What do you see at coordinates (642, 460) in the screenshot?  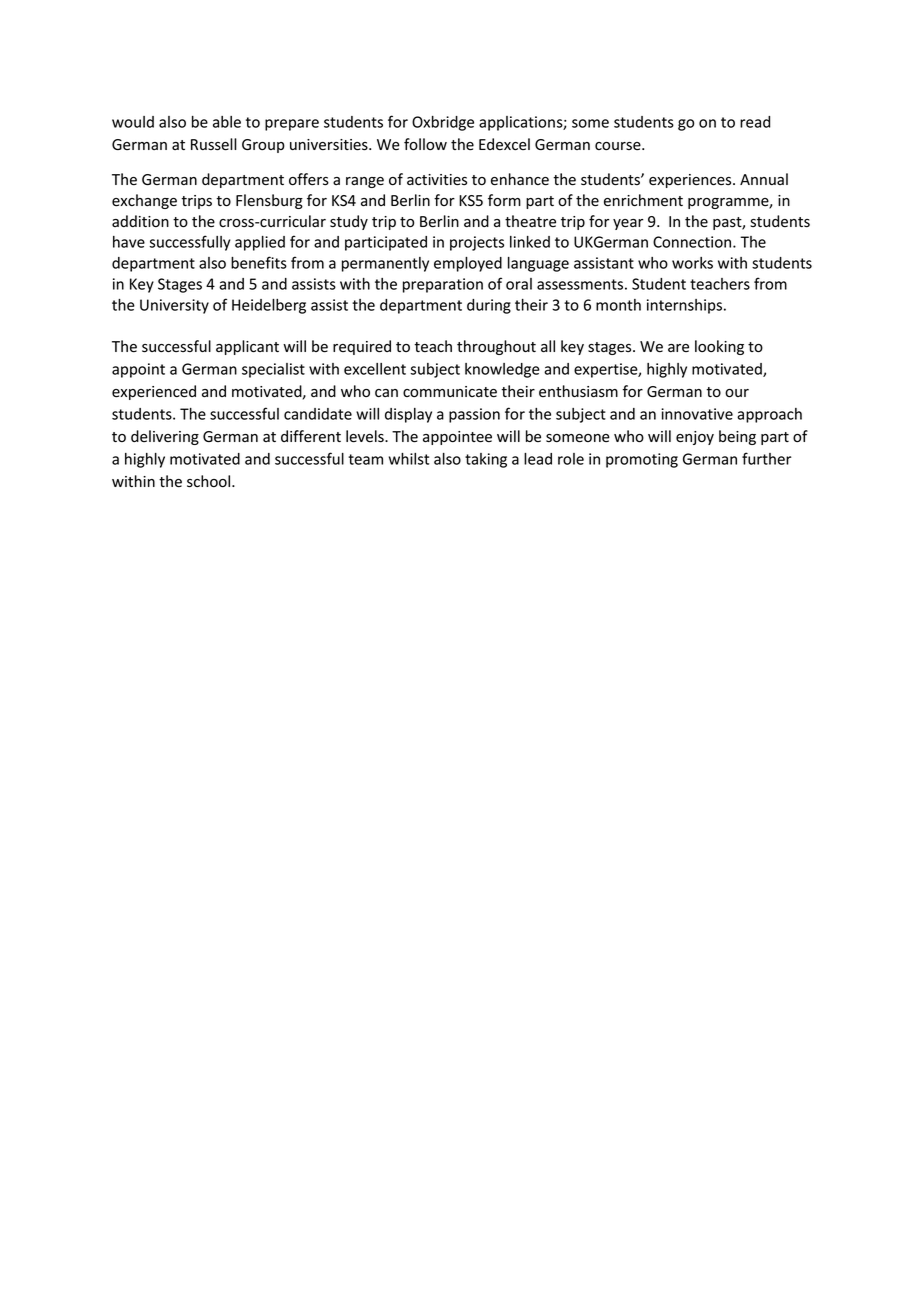 I see `promoting` at bounding box center [642, 460].
